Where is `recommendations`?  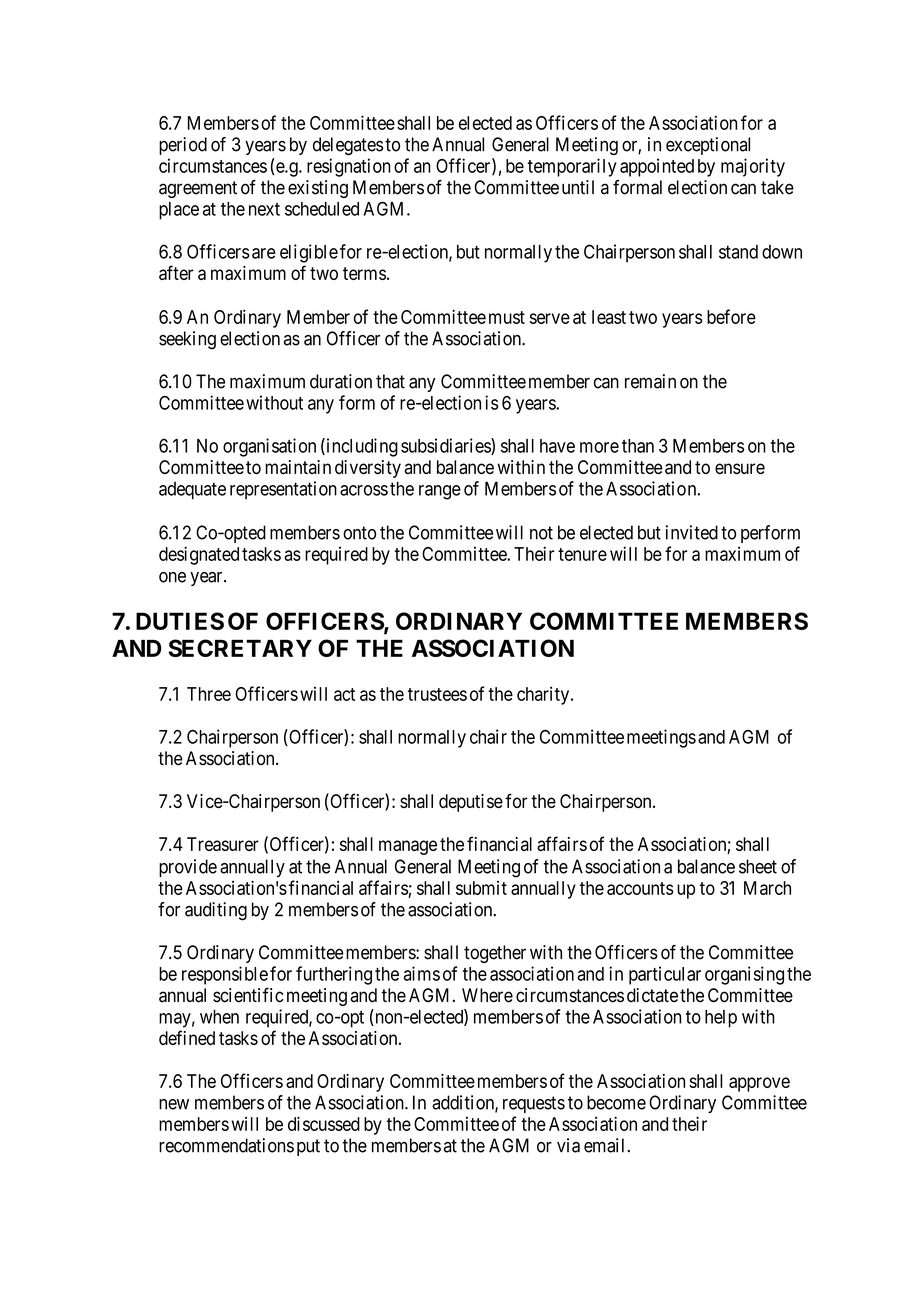 recommendations is located at coordinates (226, 1145).
